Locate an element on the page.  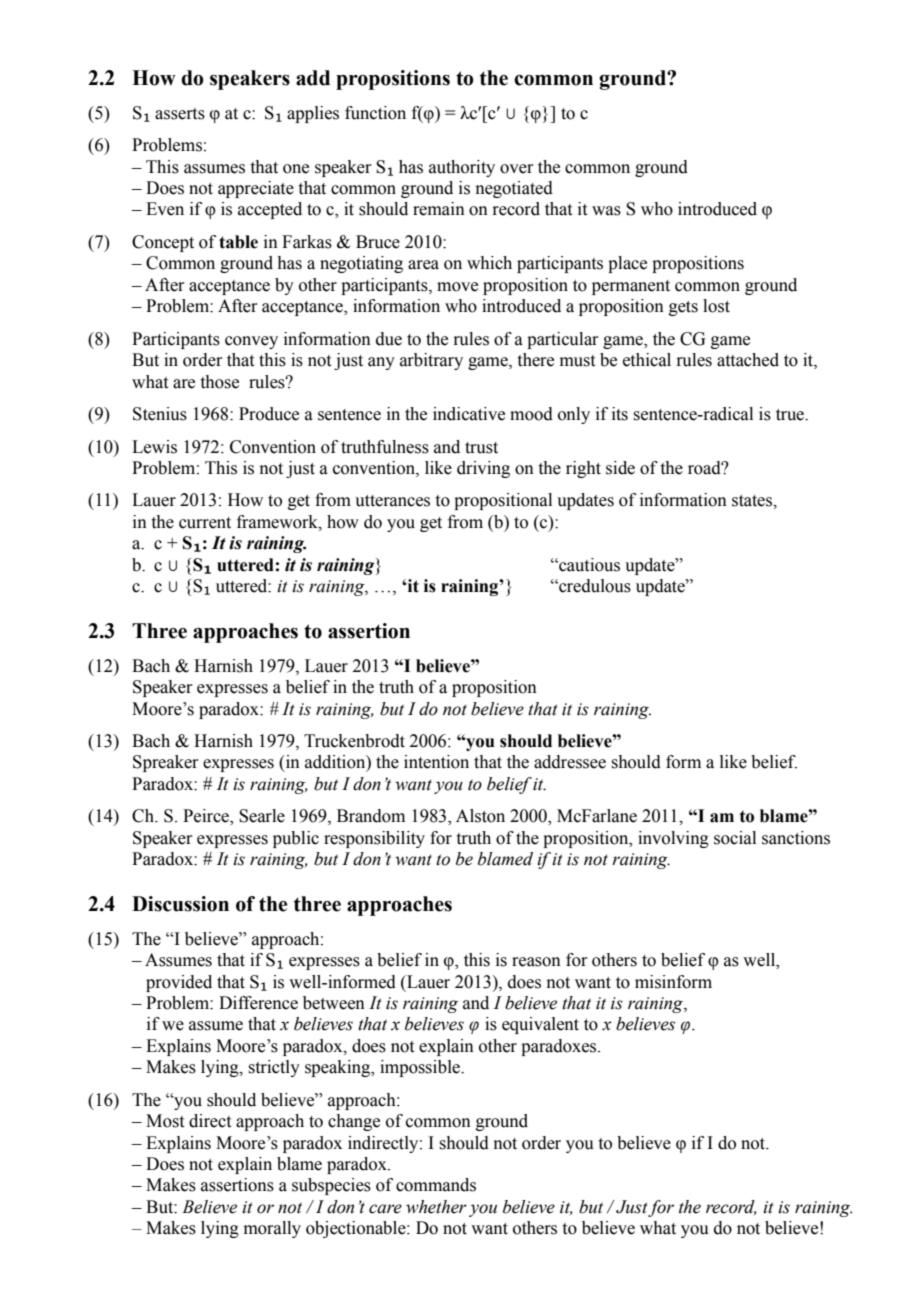
responsibility is located at coordinates (374, 839).
